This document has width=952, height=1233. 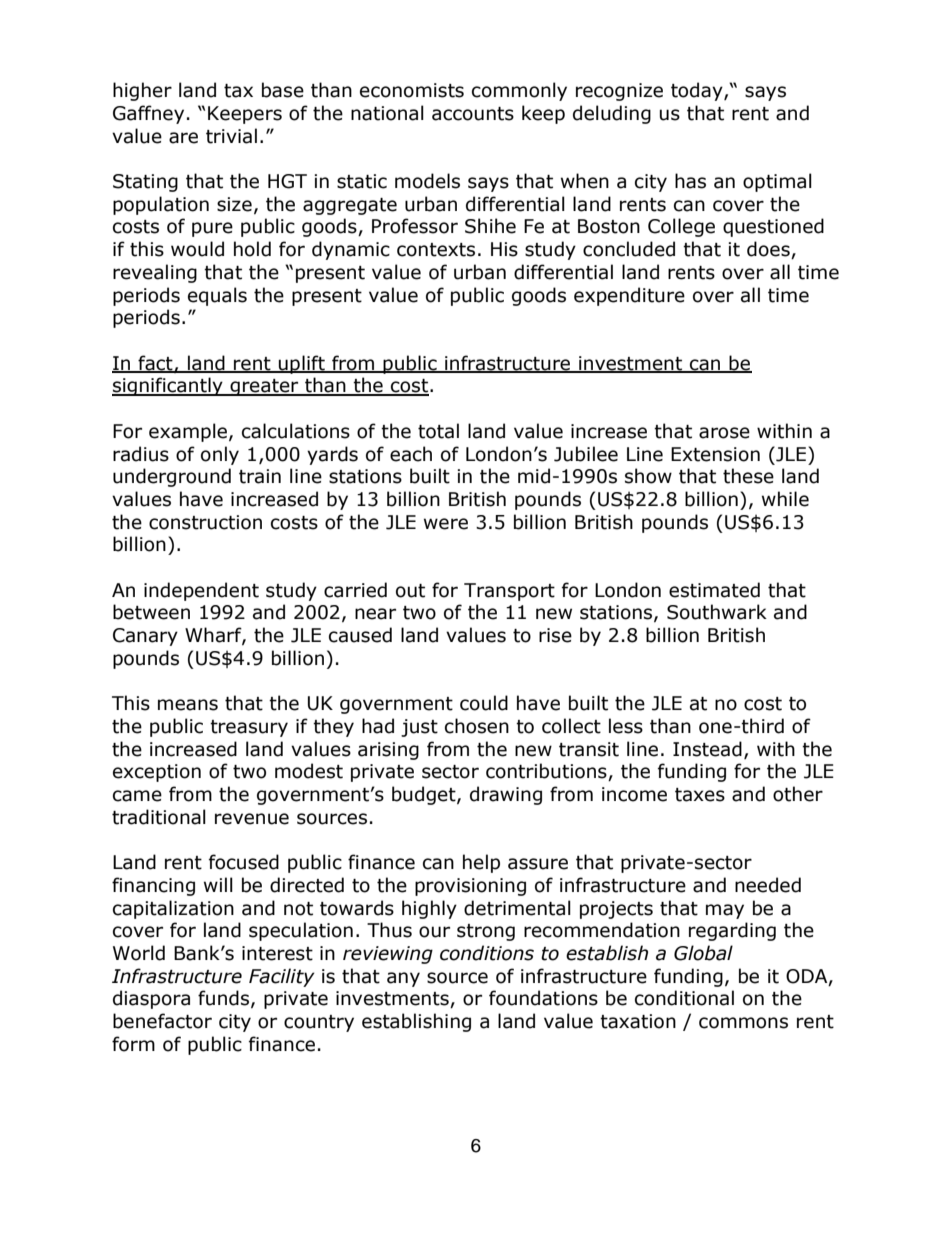 I want to click on accounts, so click(x=473, y=114).
